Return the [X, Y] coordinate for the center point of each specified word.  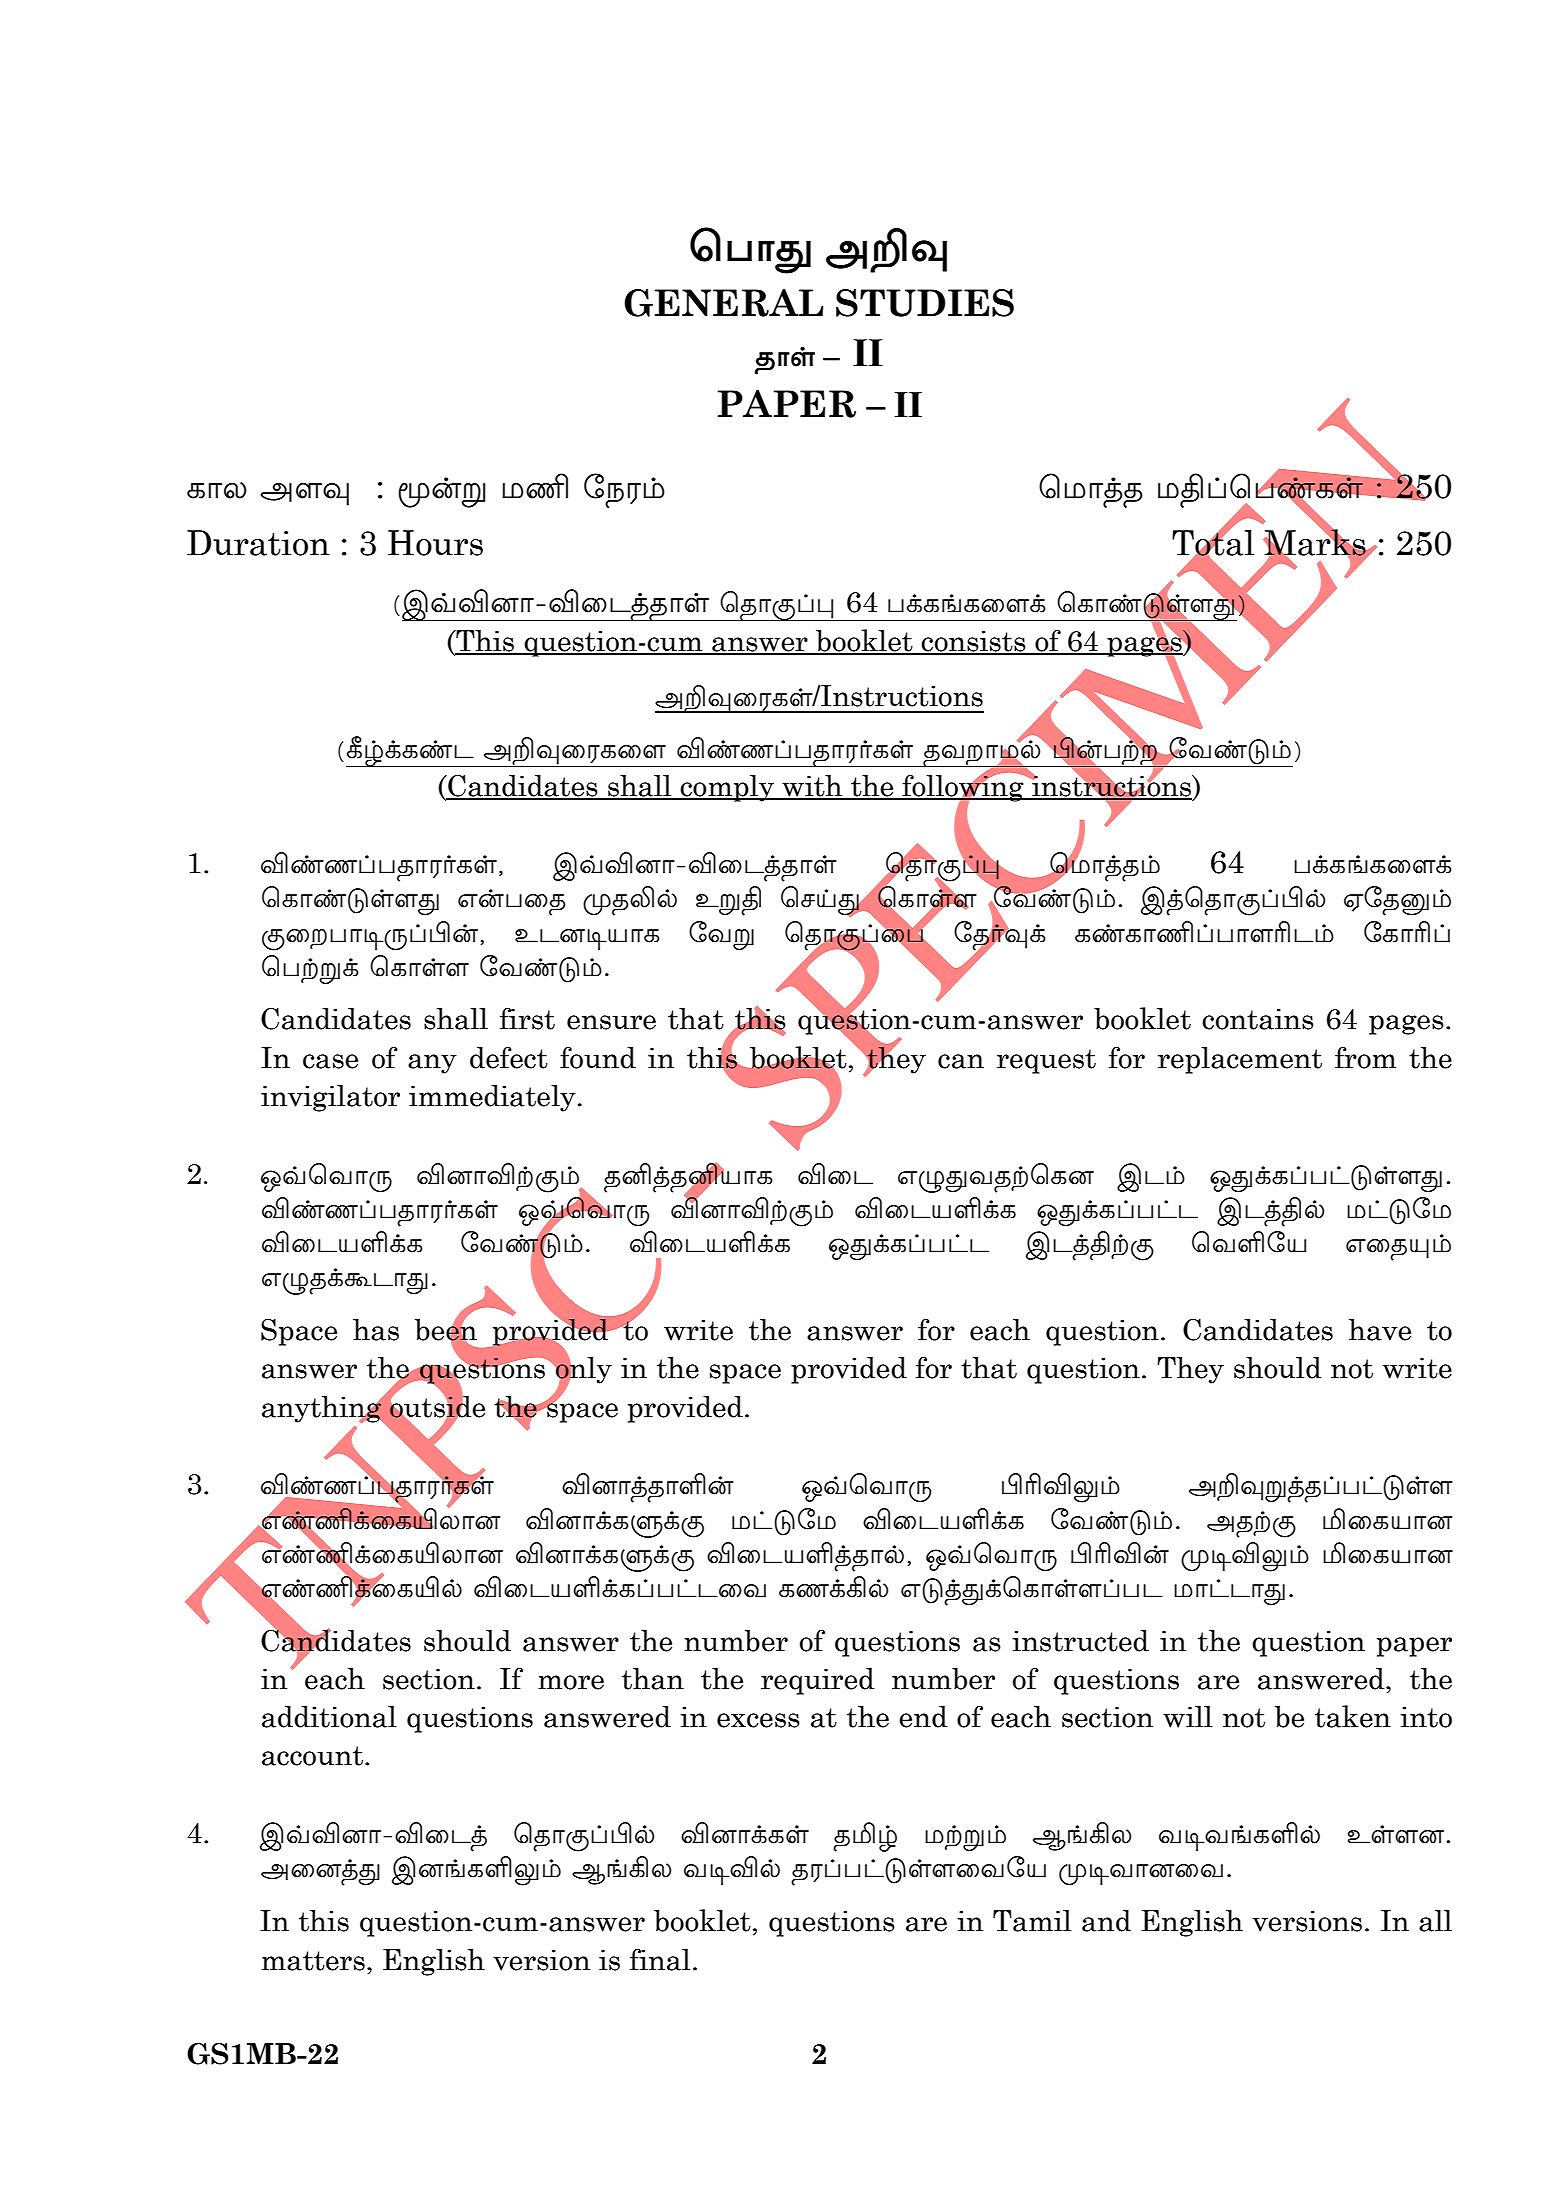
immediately [492, 1098]
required [818, 1681]
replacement [1240, 1060]
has [376, 1330]
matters [313, 1961]
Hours [435, 543]
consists [974, 642]
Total [1213, 543]
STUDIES [925, 303]
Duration [258, 543]
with [813, 787]
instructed [1080, 1641]
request [1046, 1061]
